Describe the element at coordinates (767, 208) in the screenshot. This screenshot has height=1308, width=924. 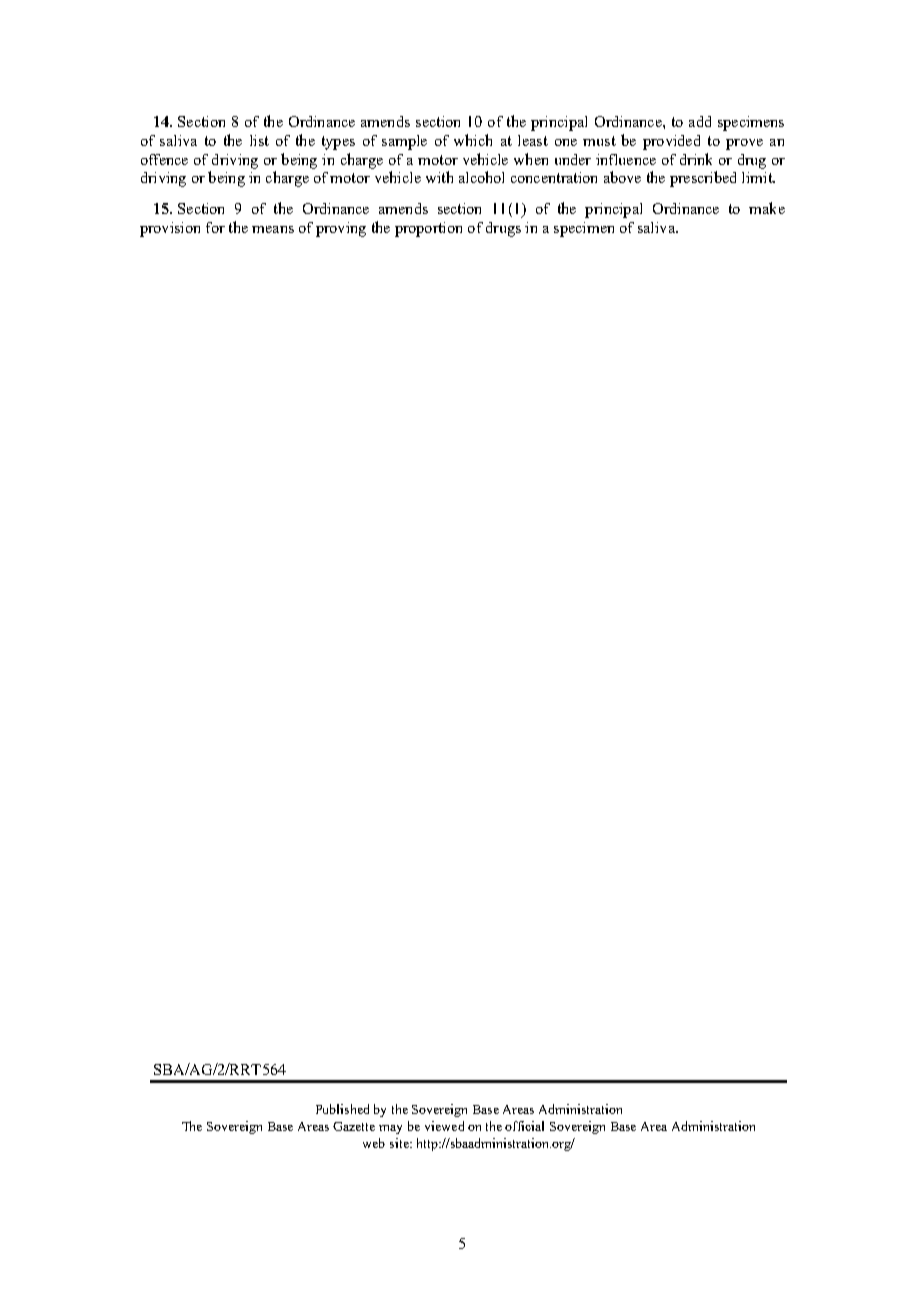
I see `make` at that location.
